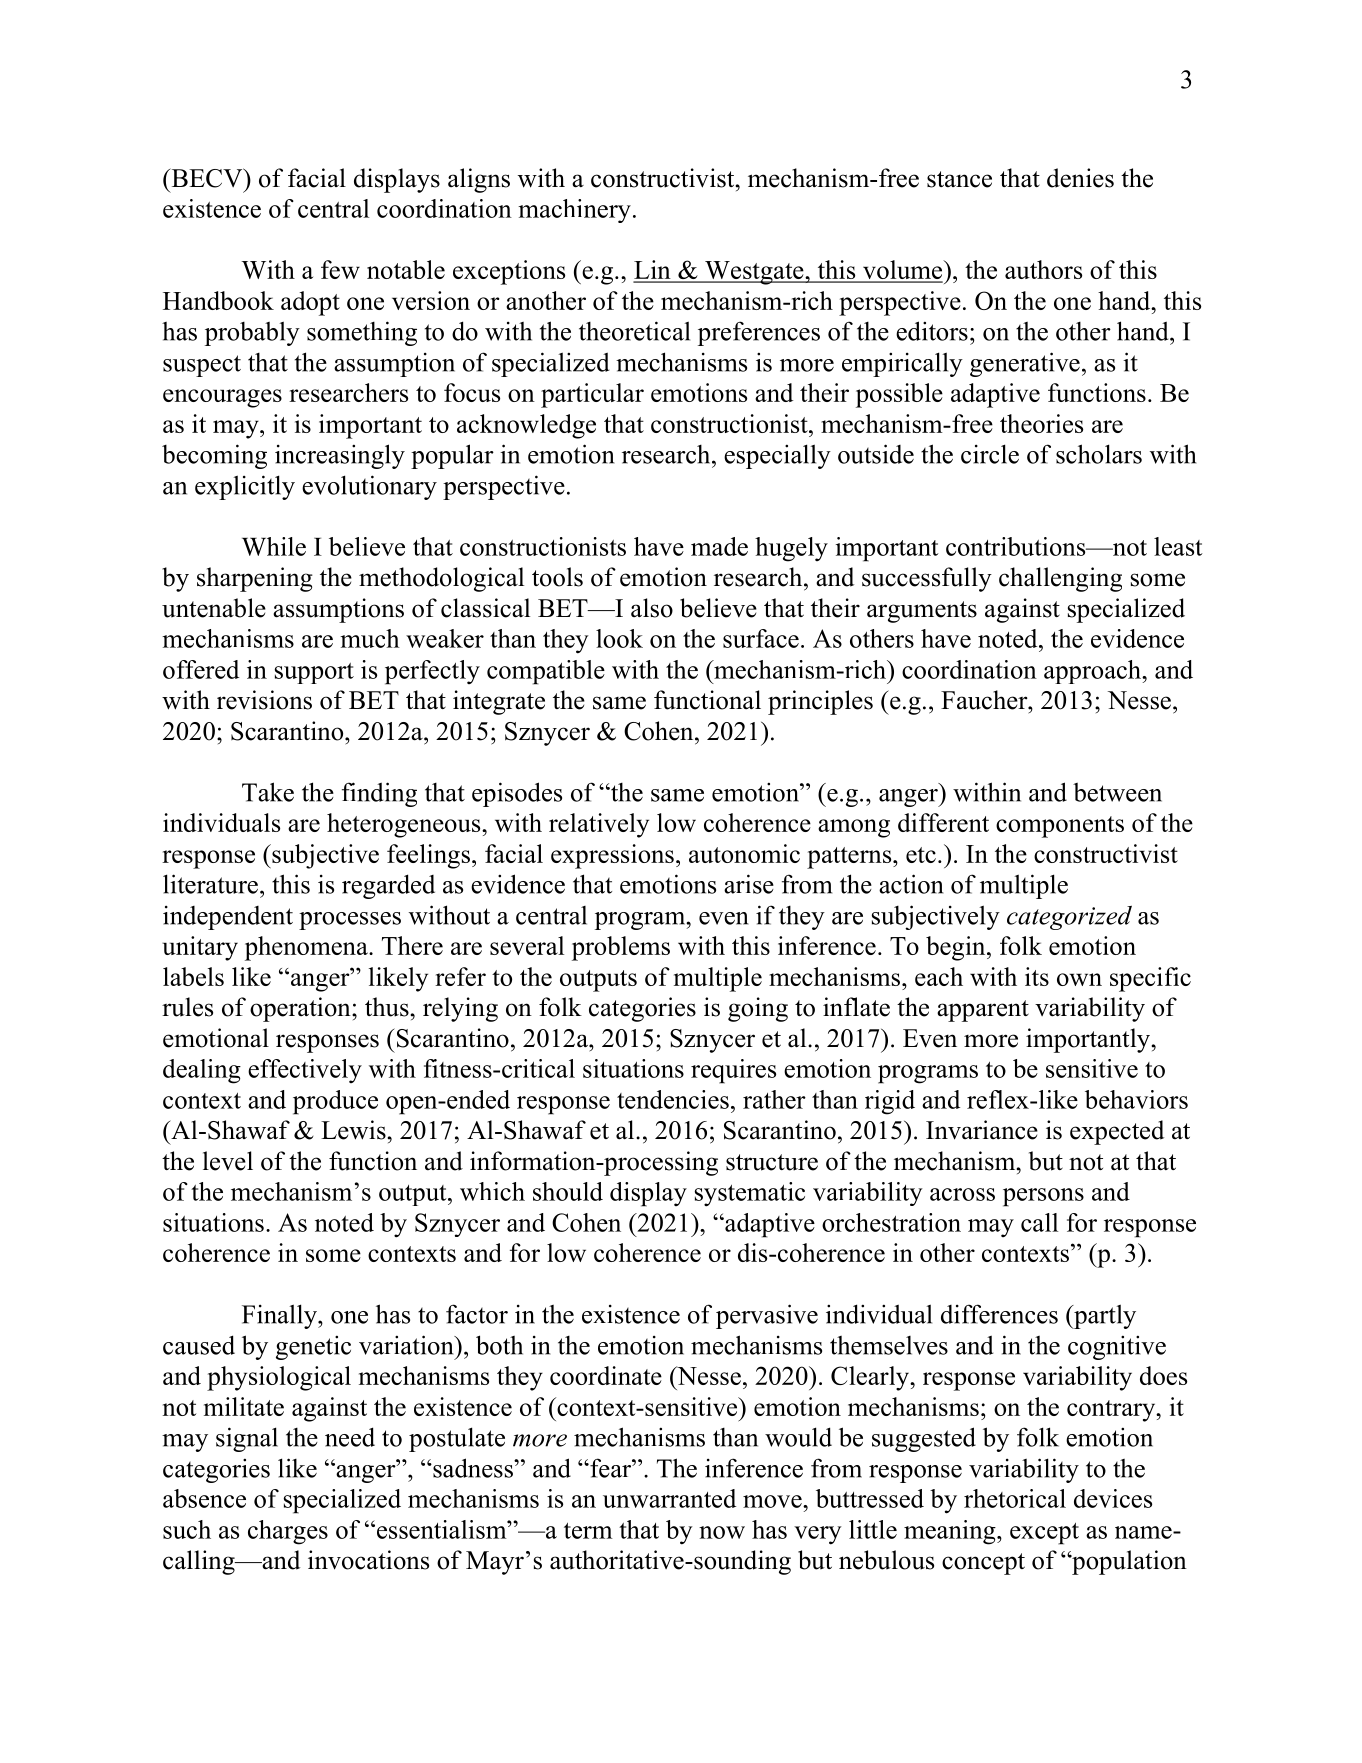 The width and height of the page is (1362, 1763). I want to click on charges, so click(288, 1532).
